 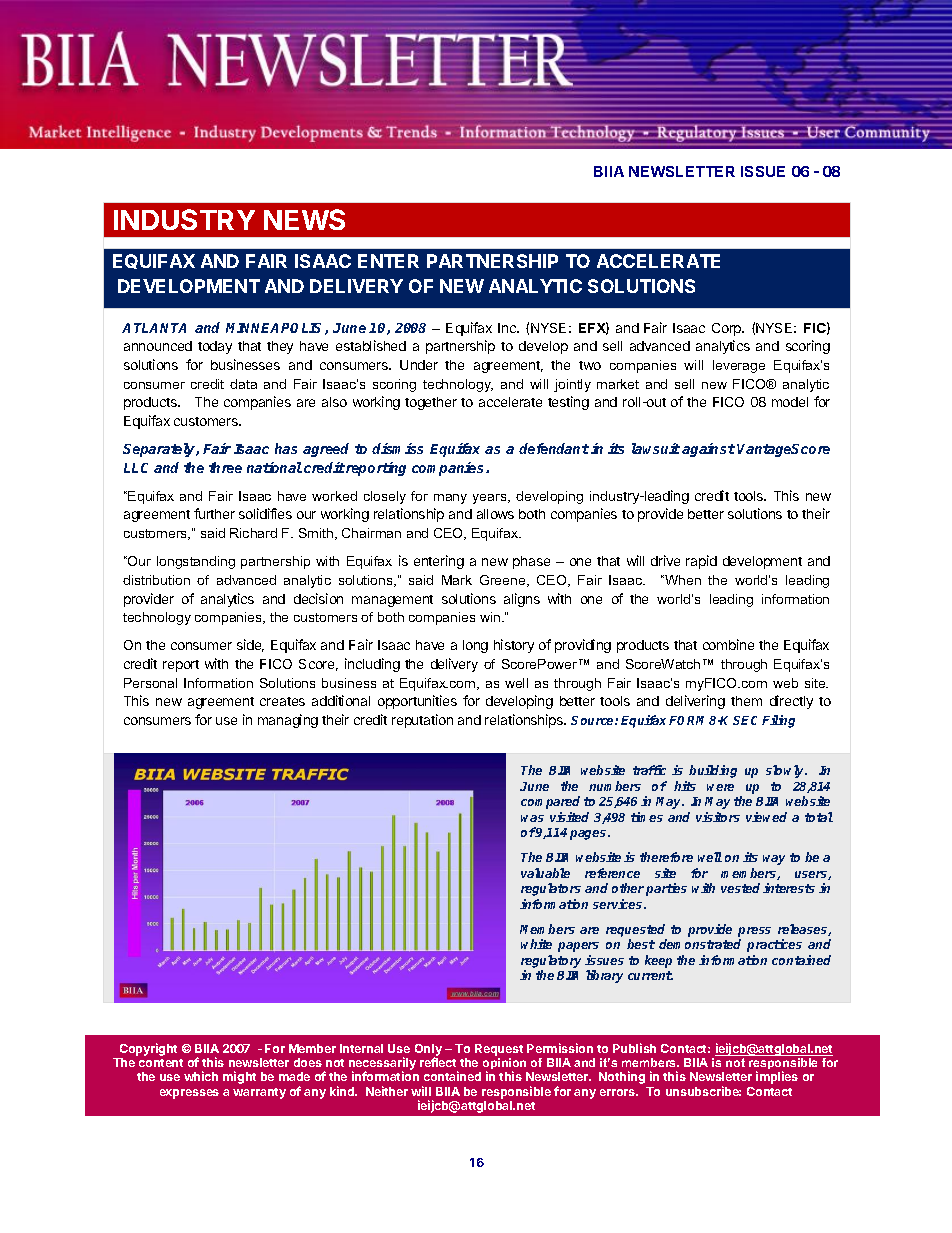 I want to click on leverage, so click(x=739, y=366).
